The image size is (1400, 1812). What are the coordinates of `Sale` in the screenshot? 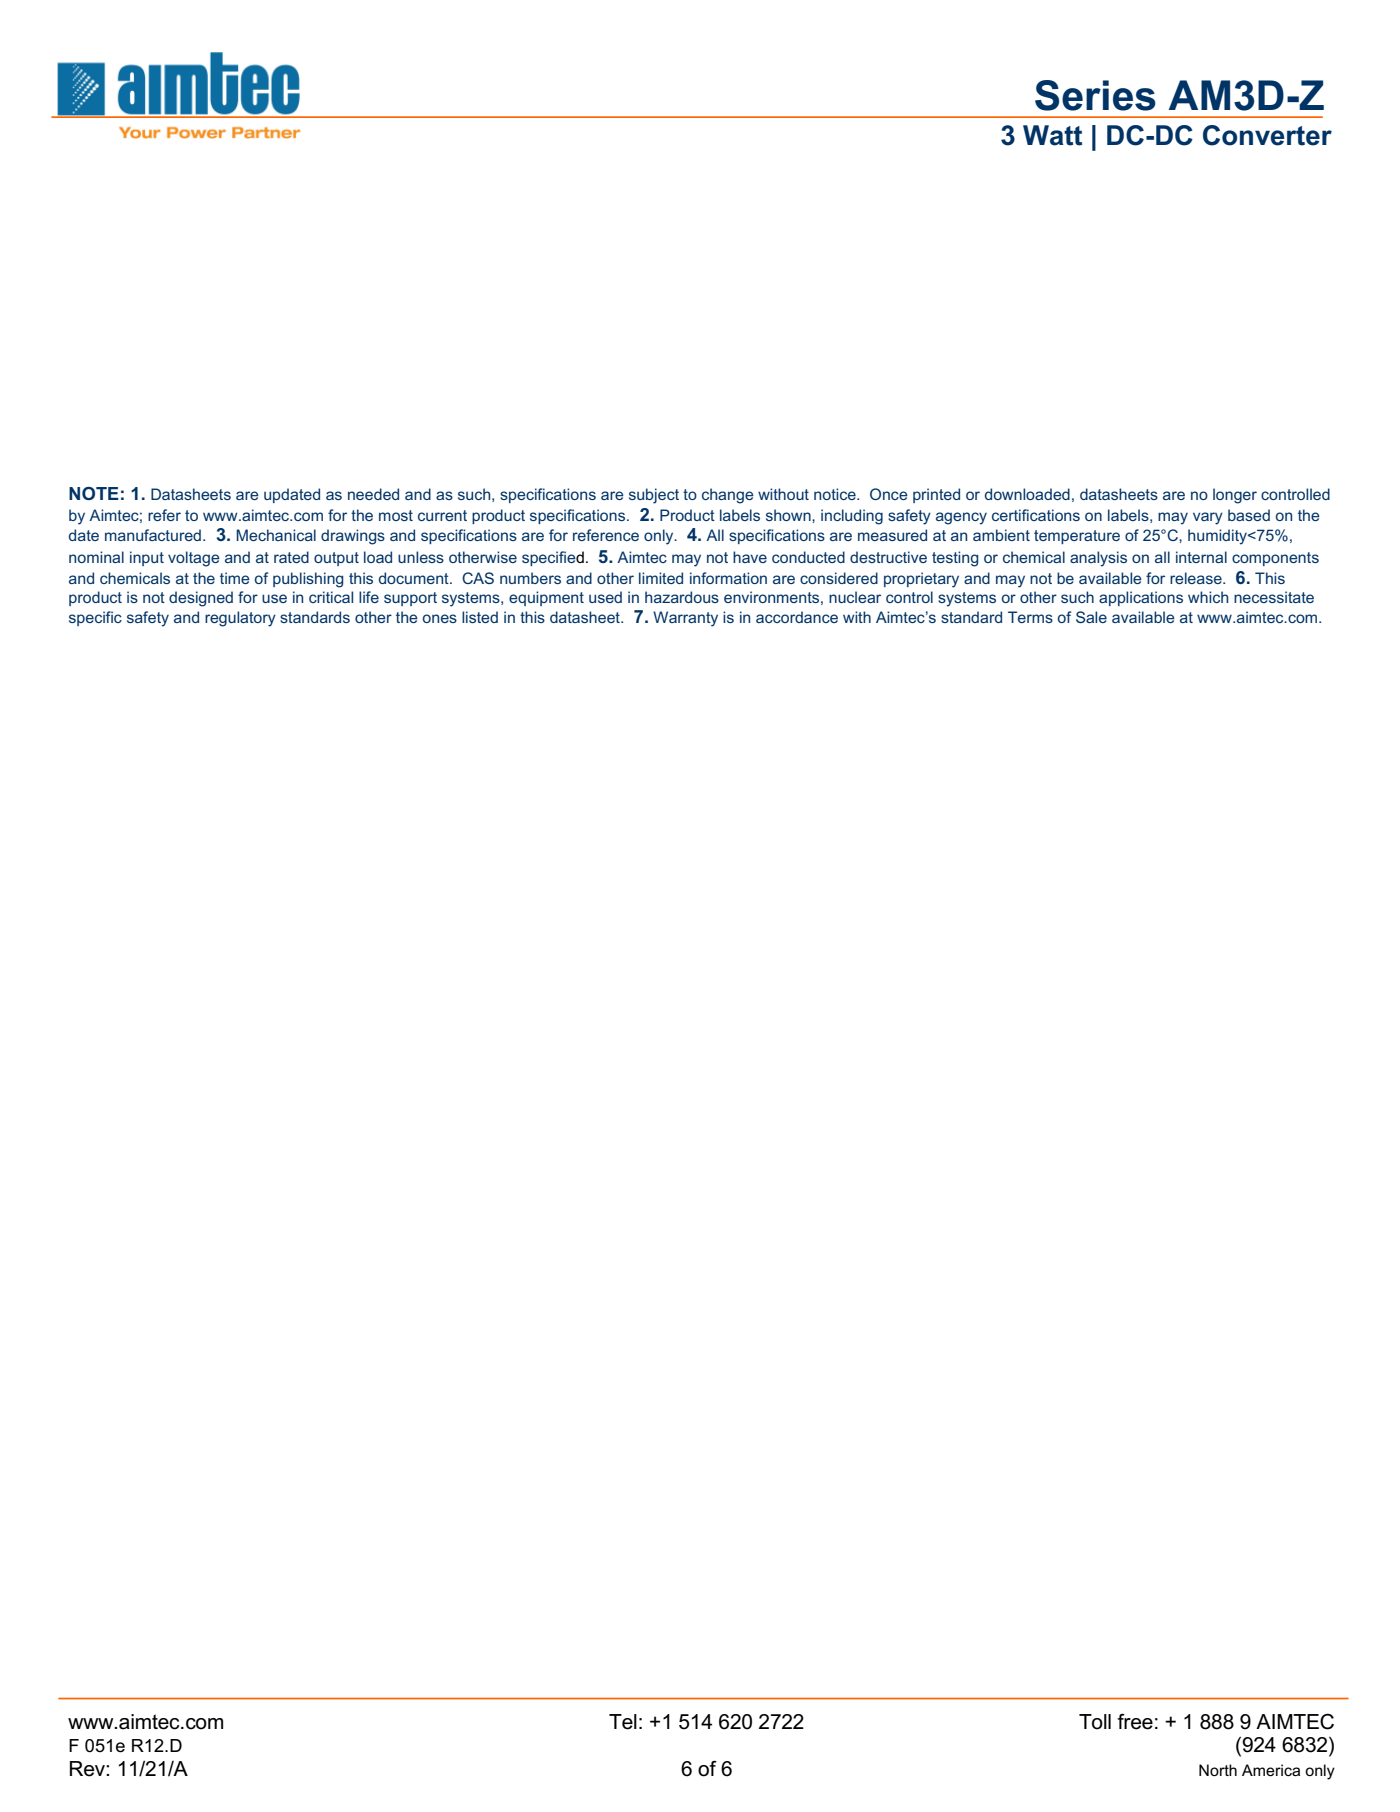 It's located at (1091, 617).
